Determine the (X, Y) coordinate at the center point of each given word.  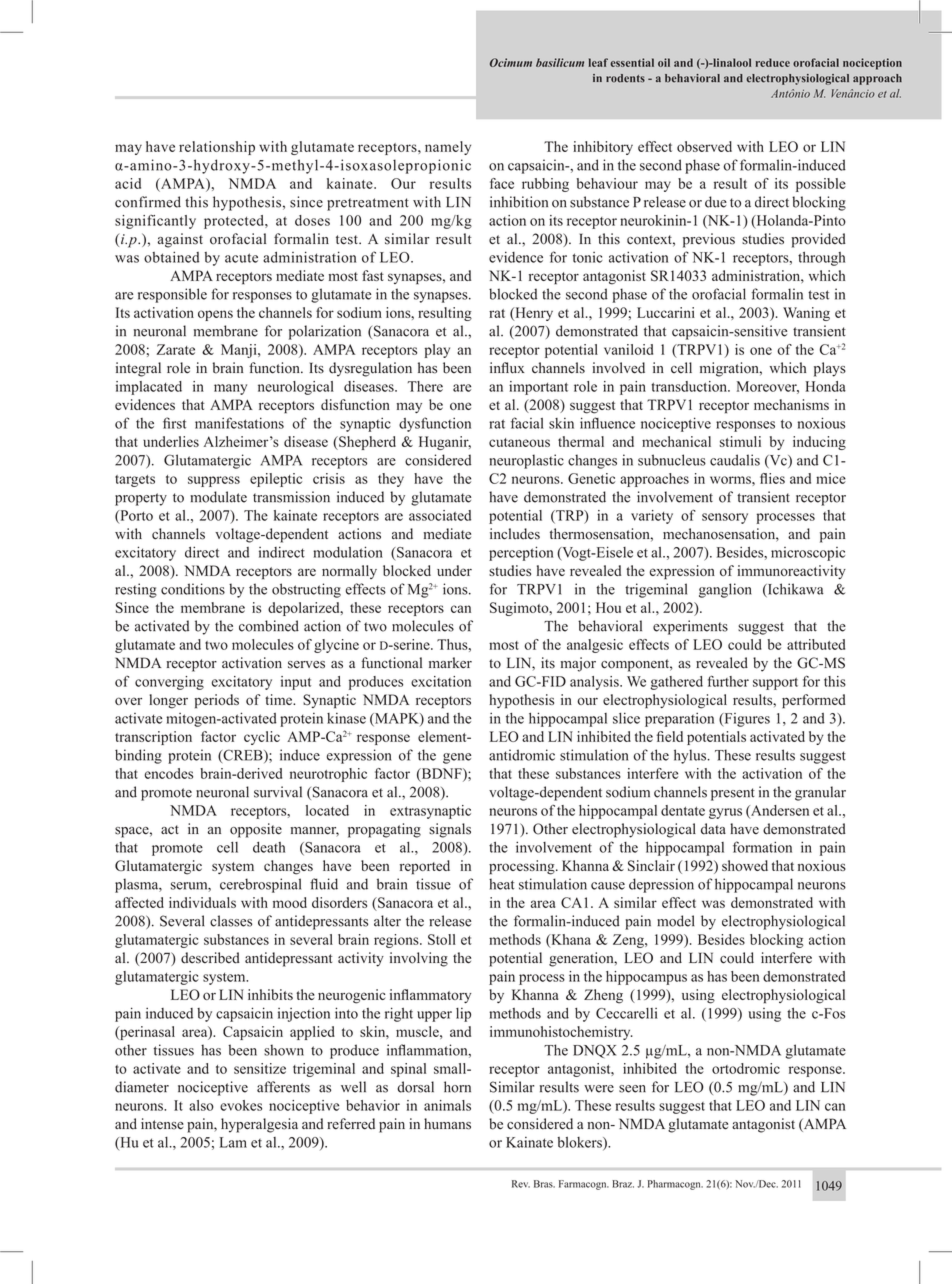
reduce (773, 62)
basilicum (560, 62)
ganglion (725, 590)
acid (128, 183)
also (201, 1105)
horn (457, 1087)
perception (521, 553)
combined (269, 626)
